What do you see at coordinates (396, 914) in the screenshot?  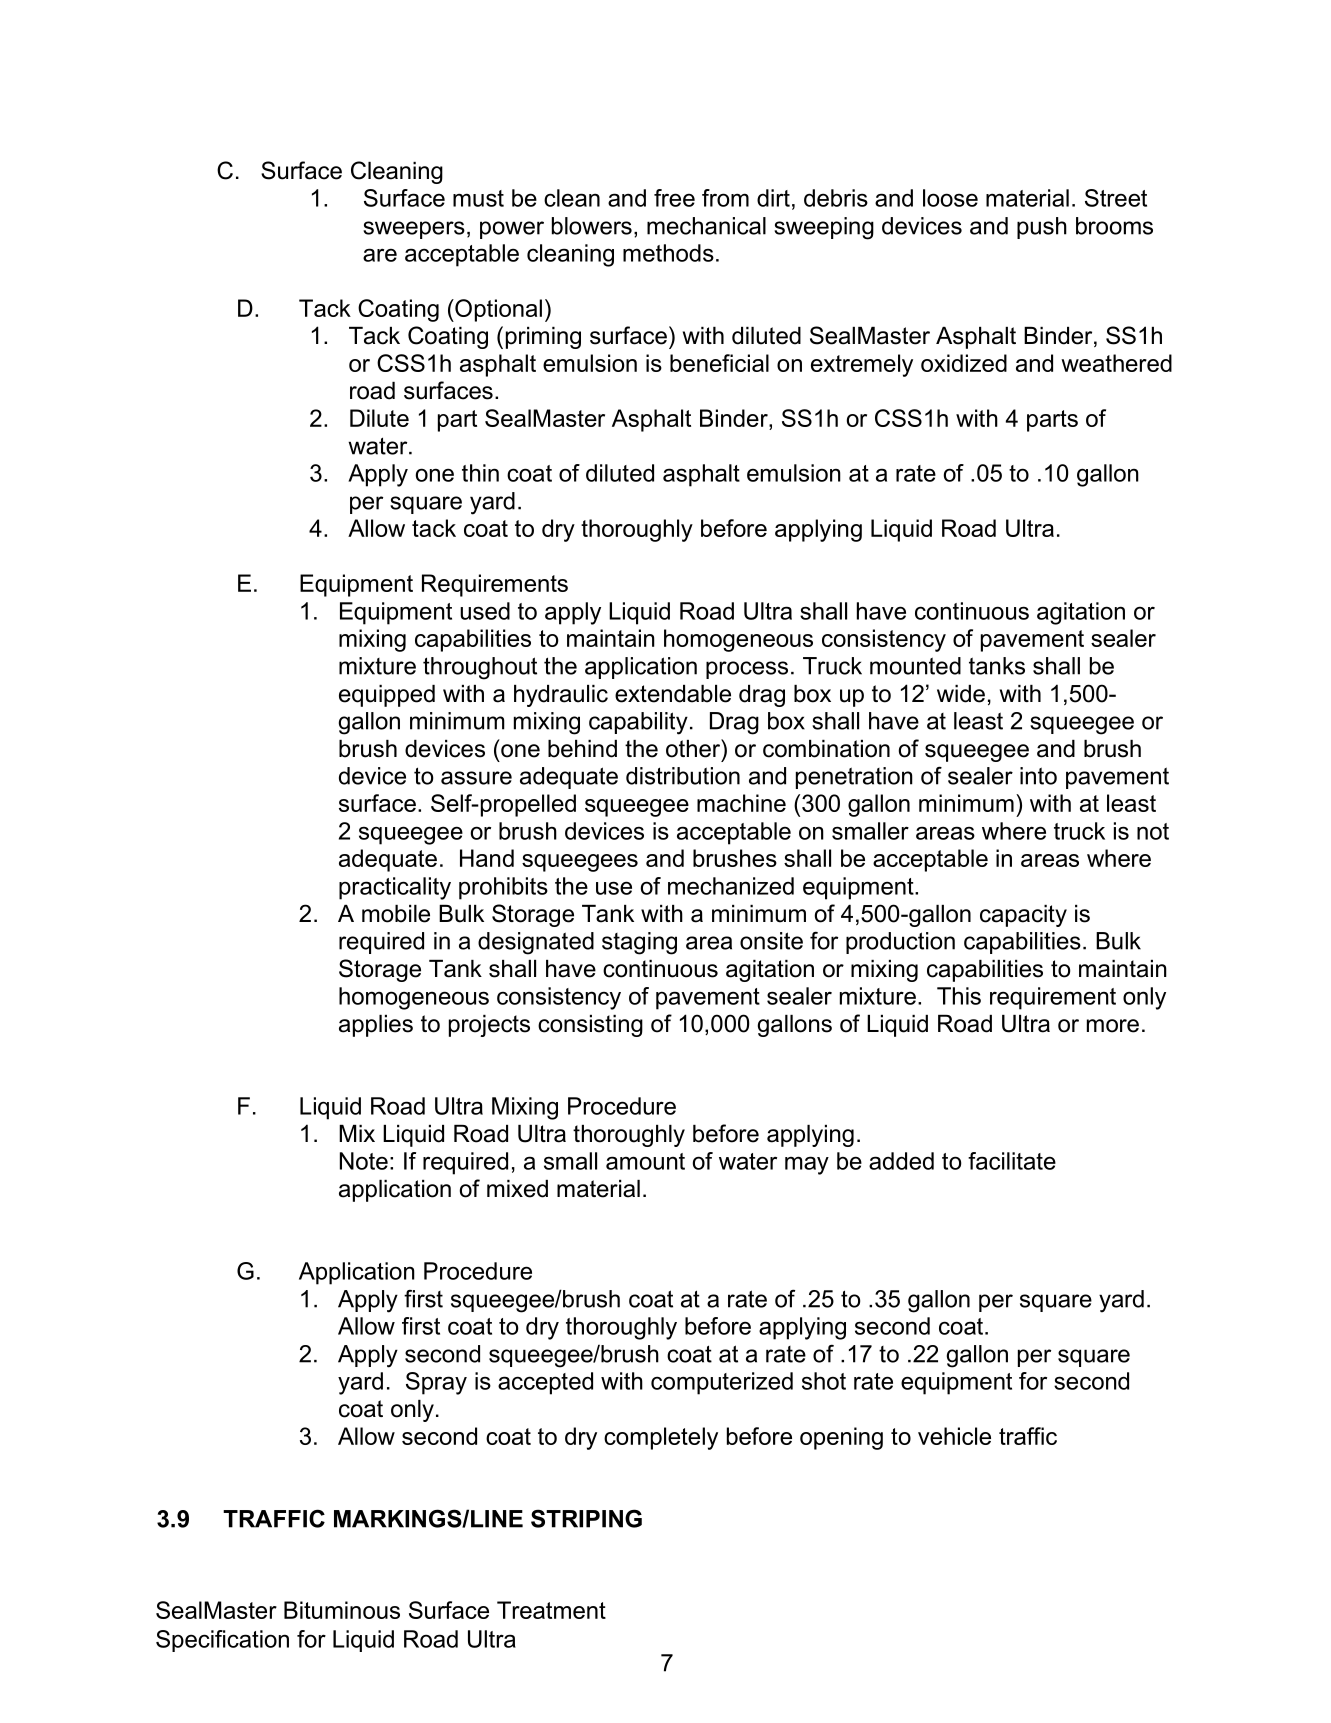 I see `mobile` at bounding box center [396, 914].
